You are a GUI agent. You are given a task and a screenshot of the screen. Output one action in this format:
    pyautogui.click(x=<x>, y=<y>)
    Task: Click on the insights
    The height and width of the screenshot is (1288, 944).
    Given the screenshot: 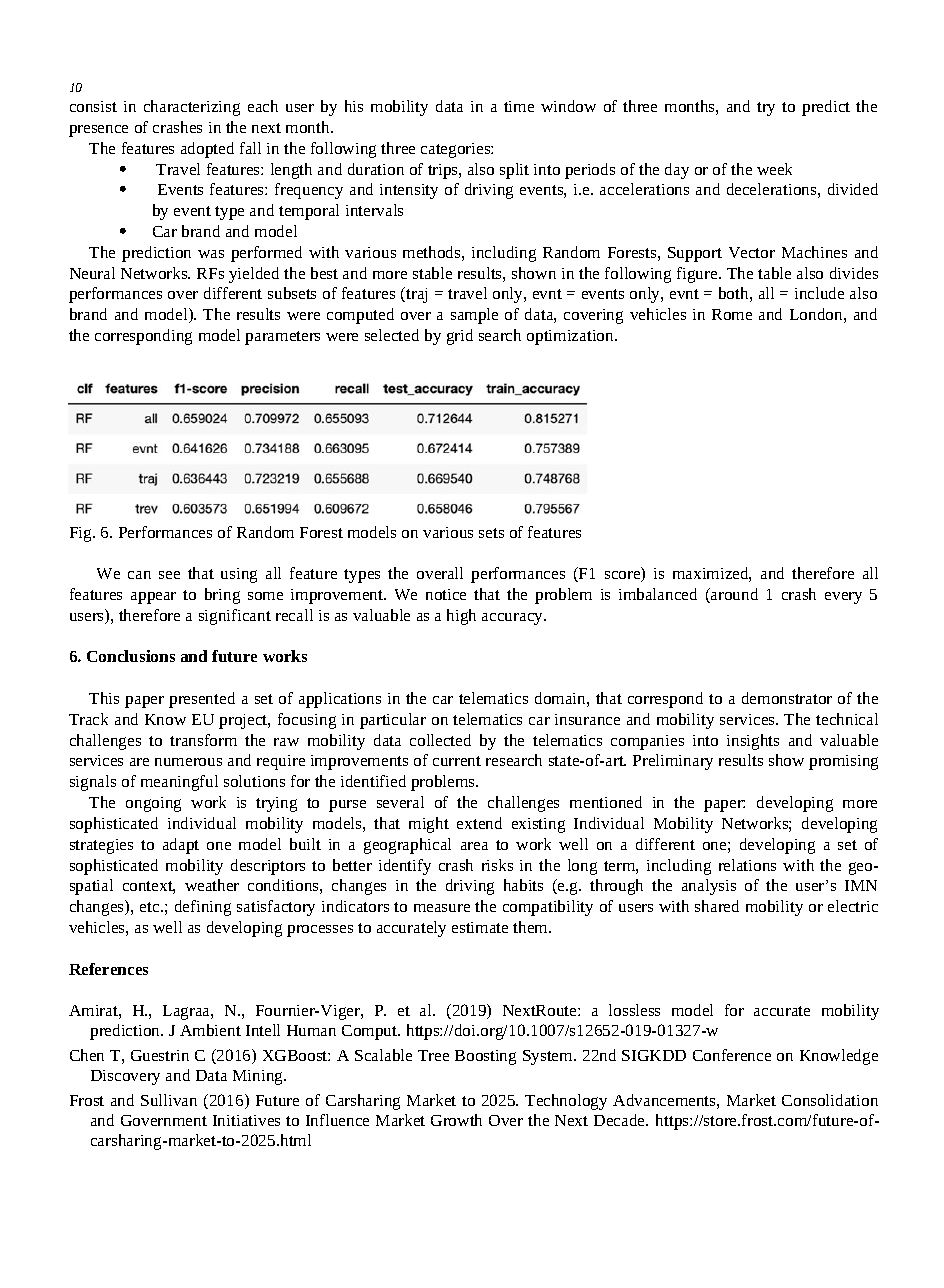 What is the action you would take?
    pyautogui.click(x=753, y=742)
